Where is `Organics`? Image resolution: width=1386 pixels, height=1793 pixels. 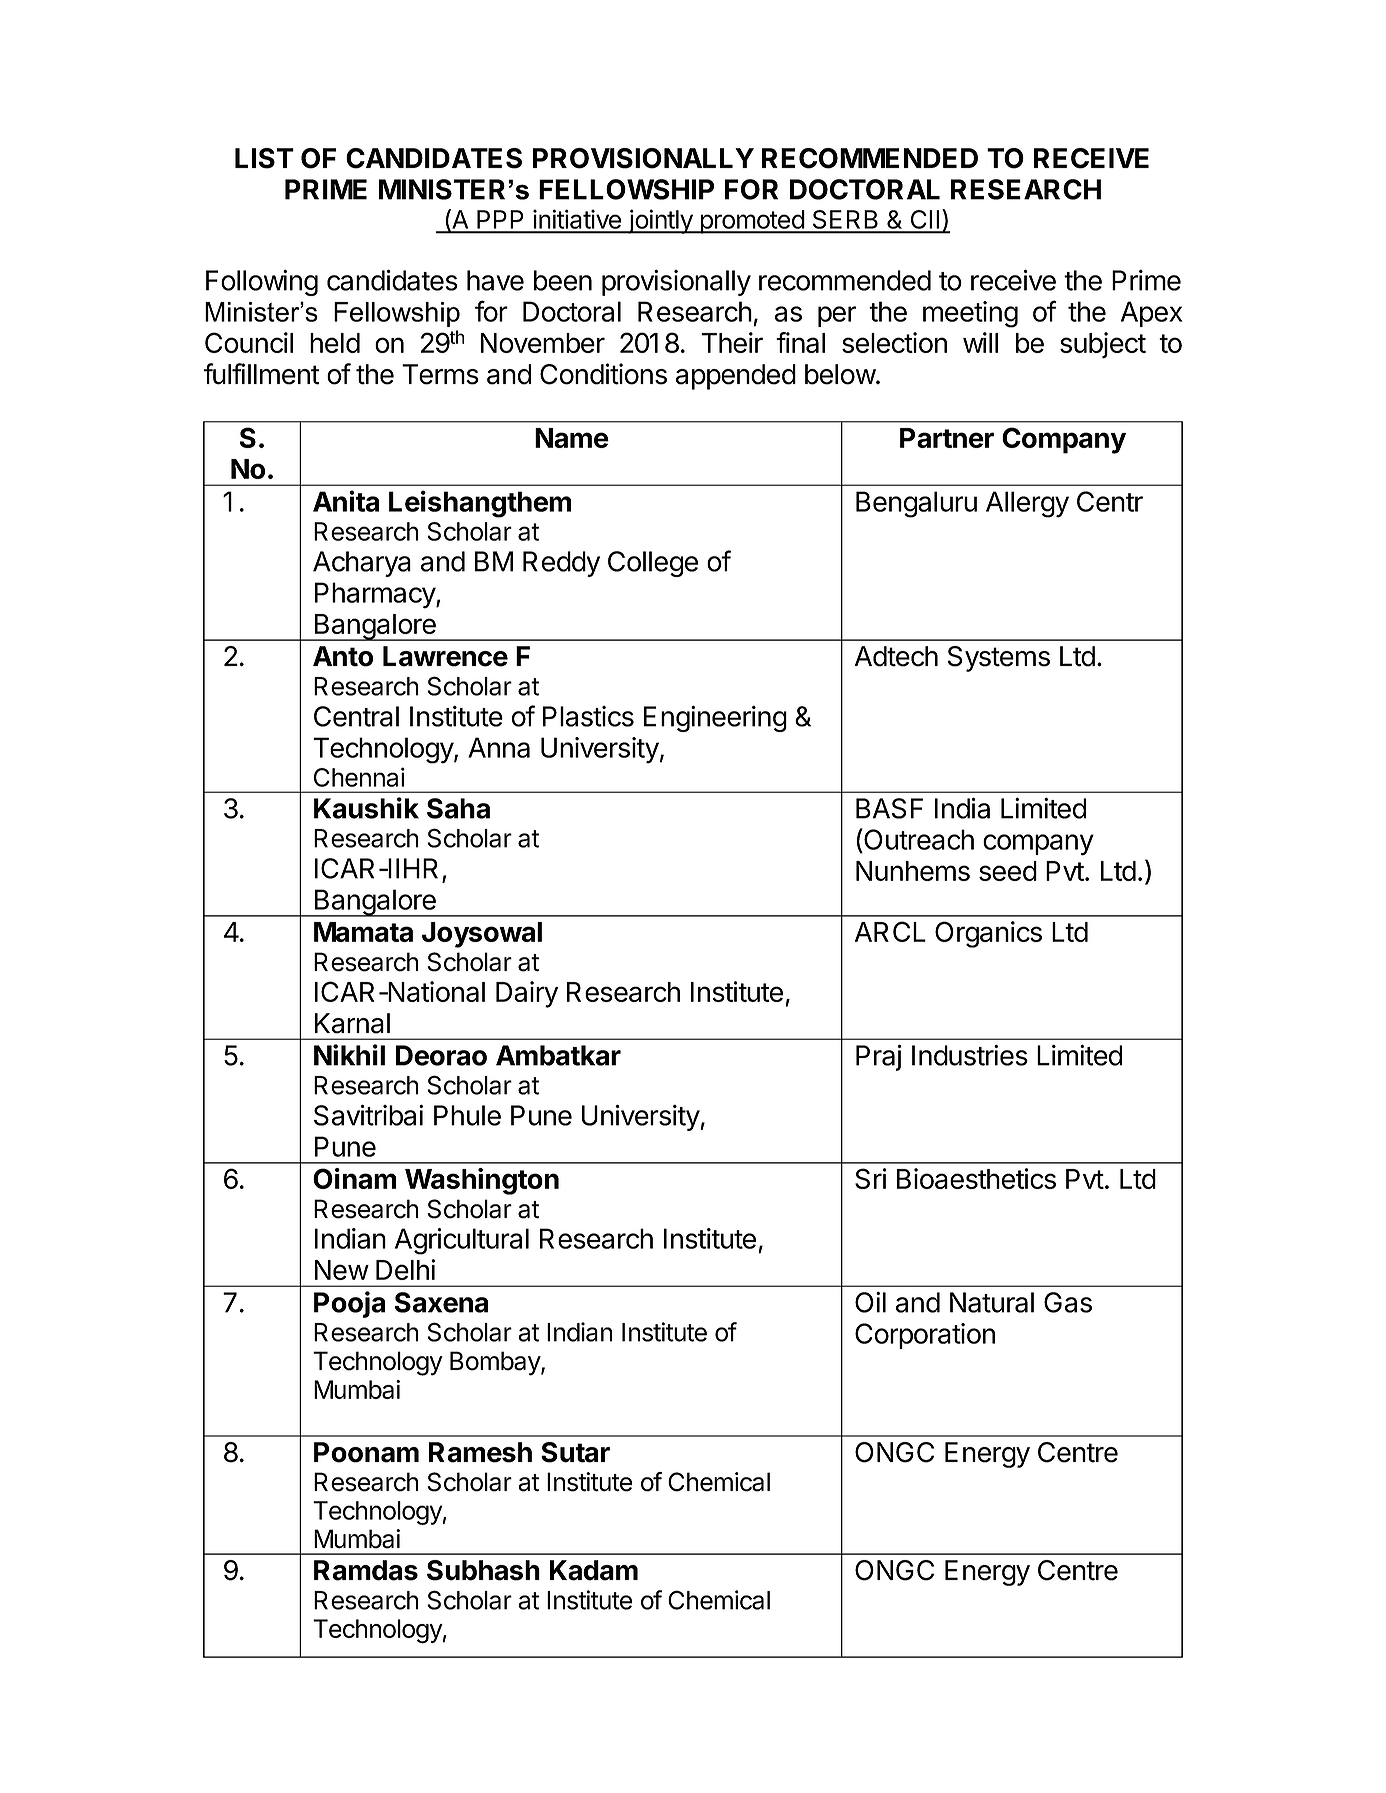 Organics is located at coordinates (988, 934).
